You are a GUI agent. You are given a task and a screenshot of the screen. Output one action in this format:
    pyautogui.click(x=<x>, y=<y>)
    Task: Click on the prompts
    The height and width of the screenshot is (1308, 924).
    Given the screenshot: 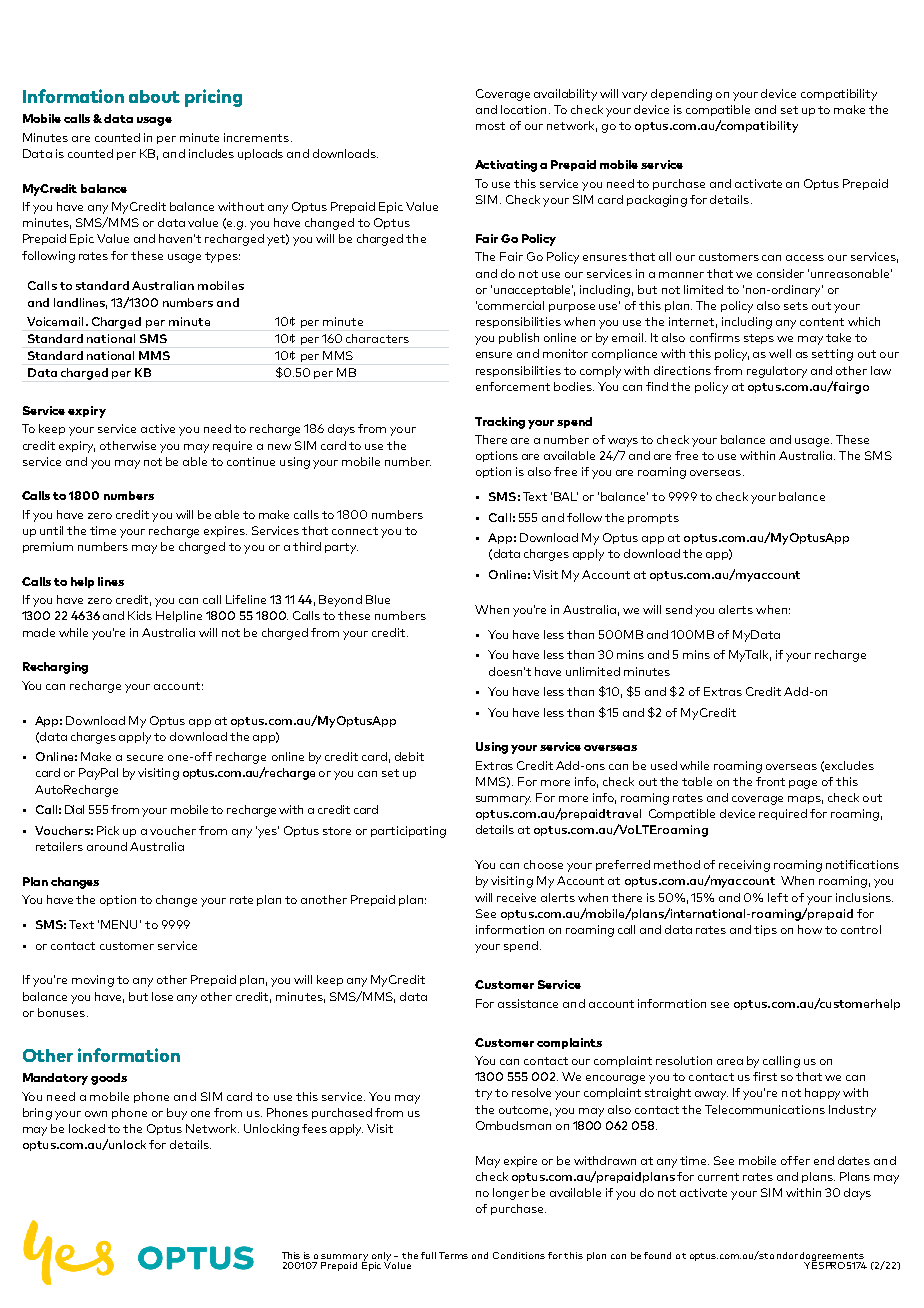 What is the action you would take?
    pyautogui.click(x=653, y=519)
